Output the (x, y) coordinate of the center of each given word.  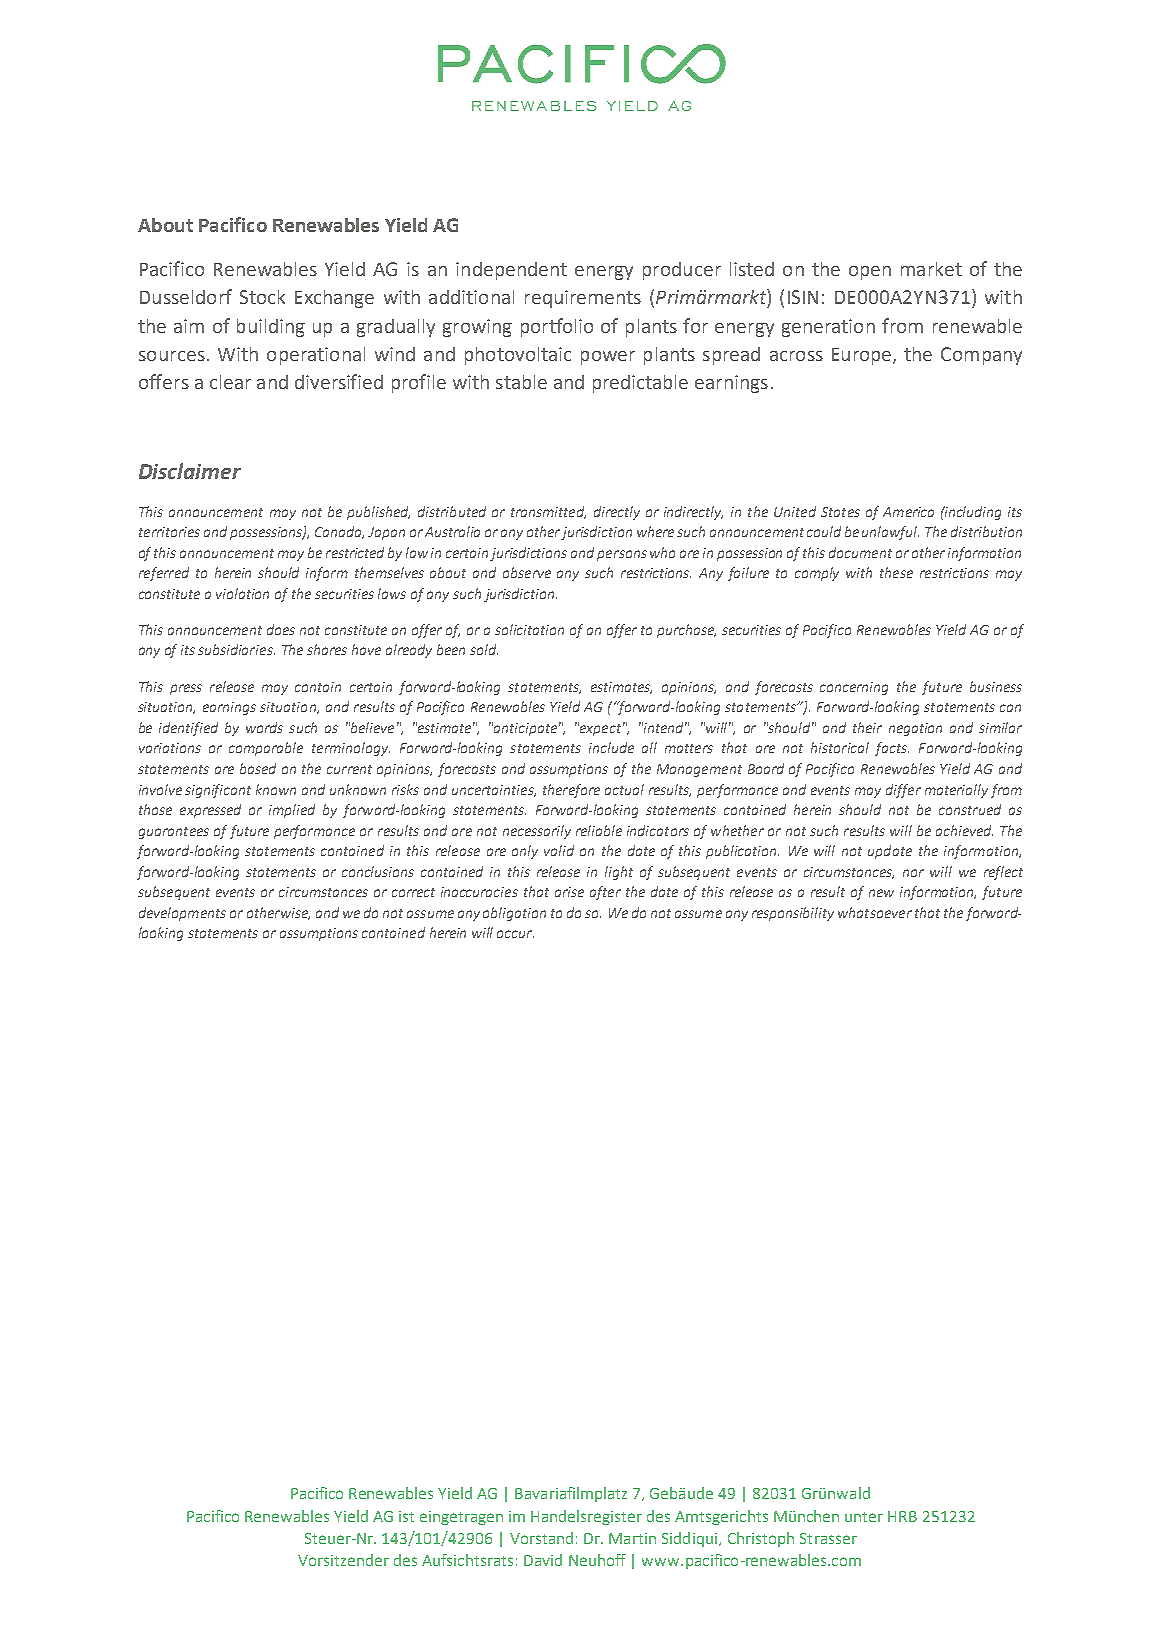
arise (569, 892)
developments (182, 914)
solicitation (529, 629)
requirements (583, 299)
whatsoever (875, 912)
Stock (262, 297)
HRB (902, 1516)
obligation (514, 914)
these (896, 572)
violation (242, 593)
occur (515, 934)
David (543, 1560)
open (870, 273)
